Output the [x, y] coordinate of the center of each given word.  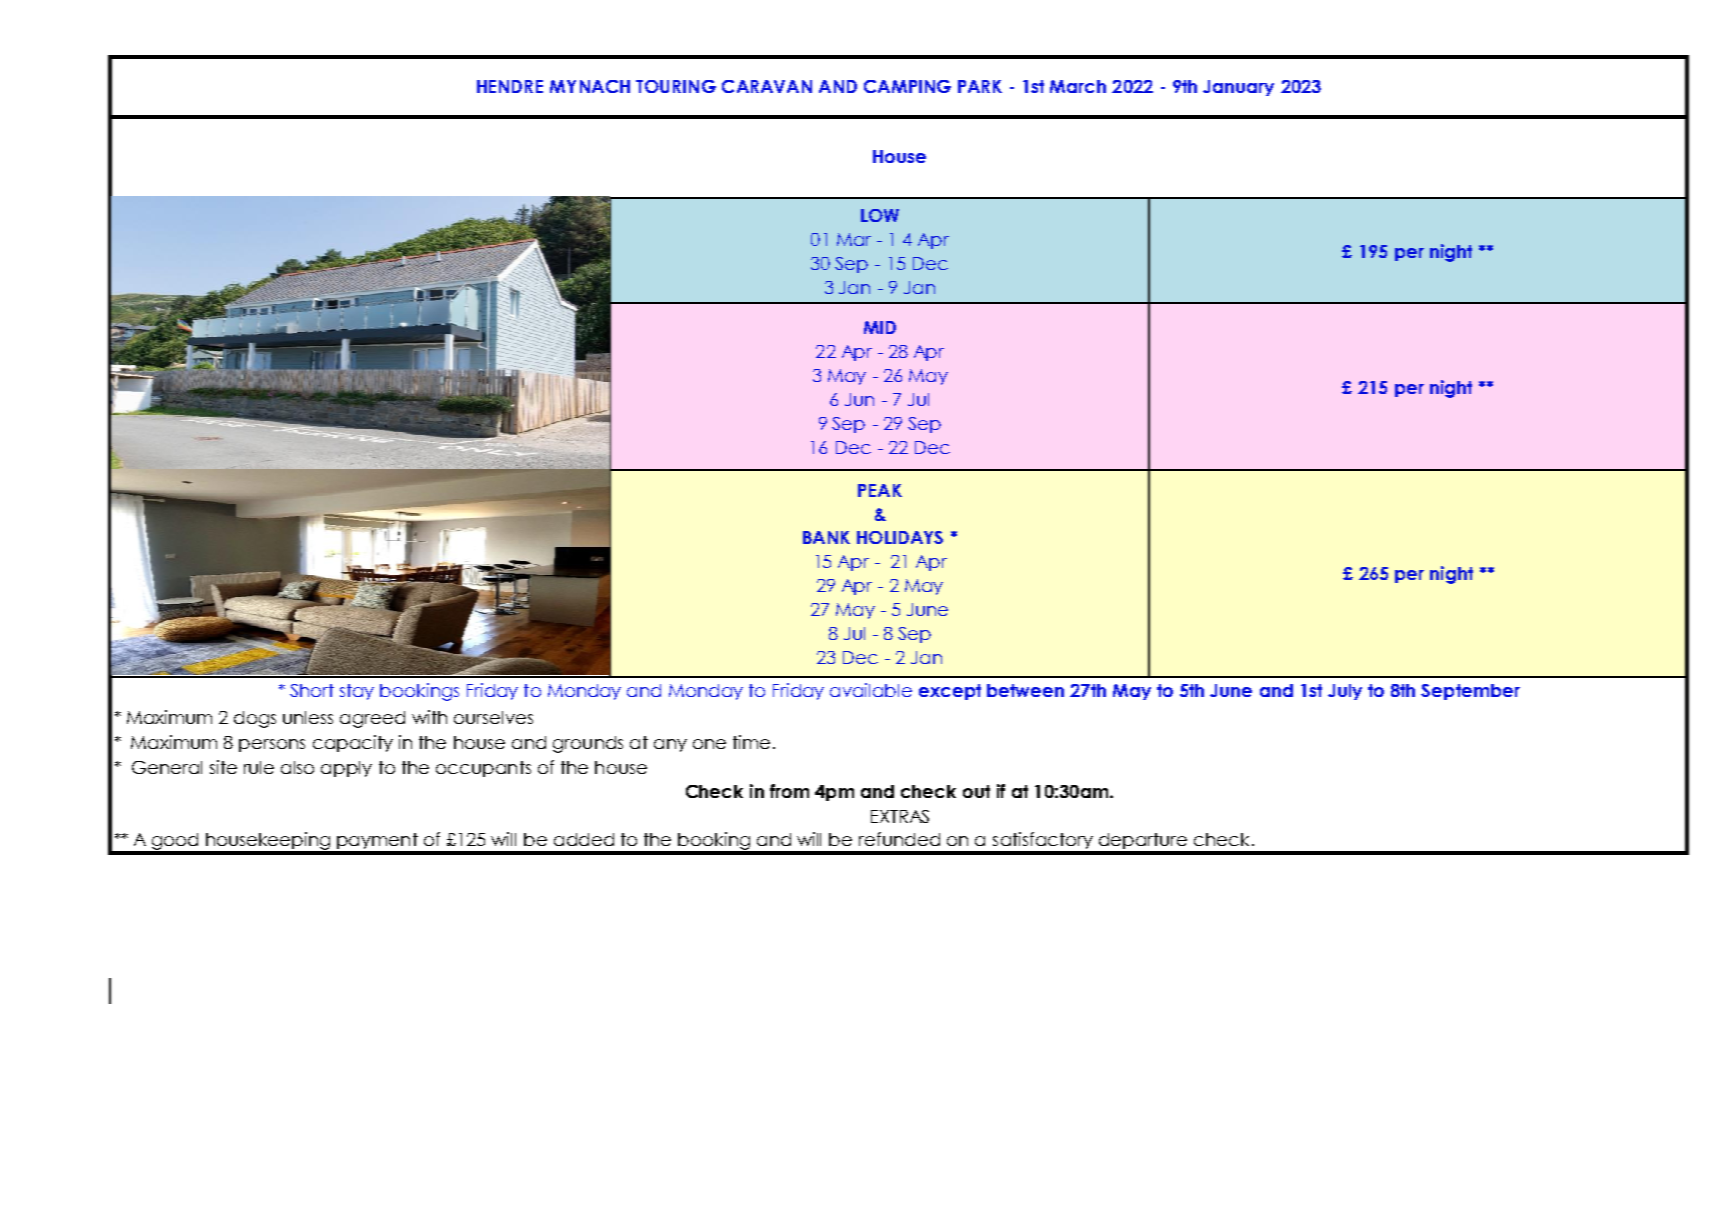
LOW [880, 215]
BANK [826, 537]
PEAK [880, 490]
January [1238, 88]
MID [880, 327]
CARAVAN [767, 86]
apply [346, 769]
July [1345, 692]
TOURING [676, 86]
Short [312, 690]
